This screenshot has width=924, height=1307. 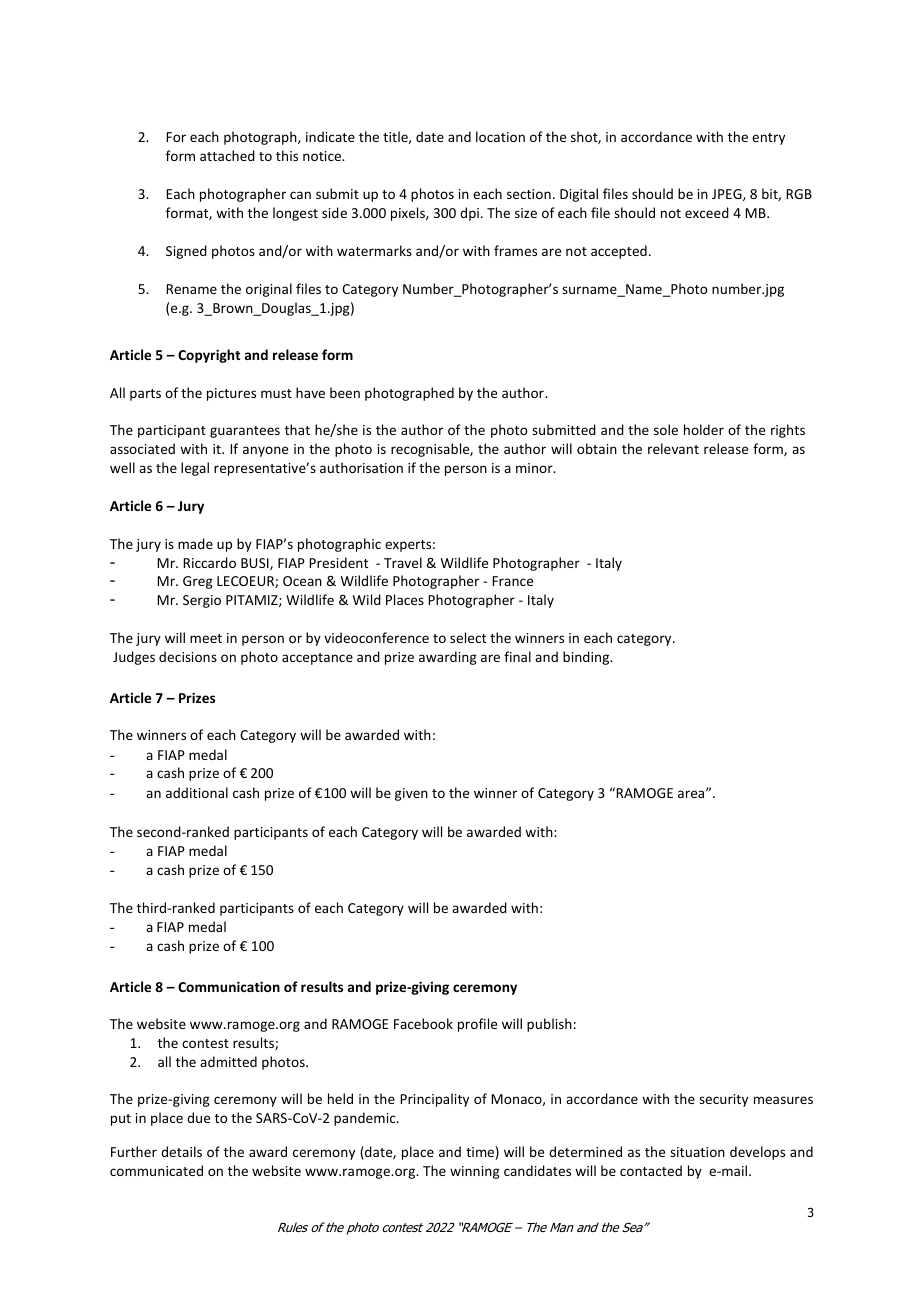 I want to click on JPEG, so click(x=728, y=195).
